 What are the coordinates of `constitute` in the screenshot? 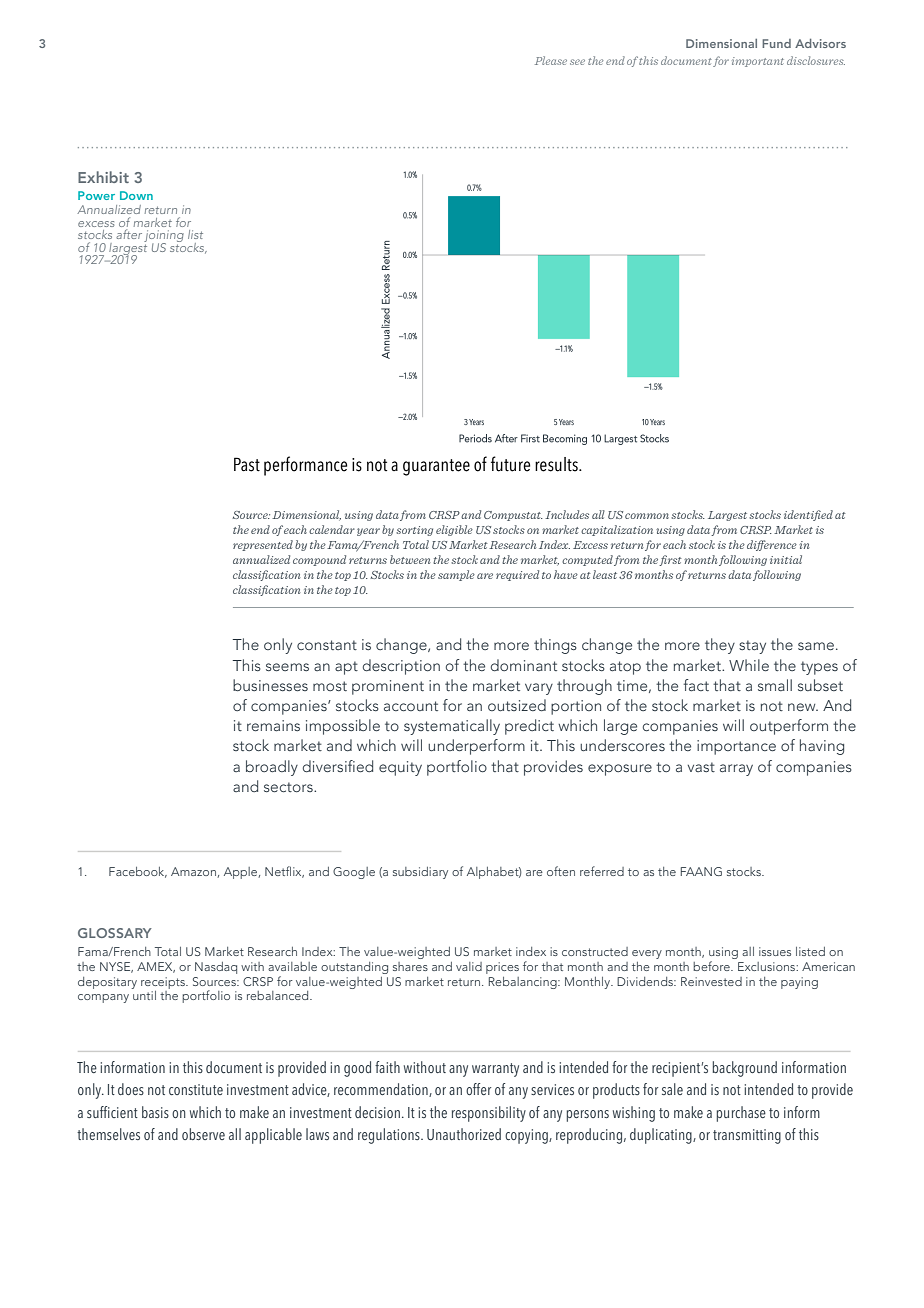 It's located at (196, 1089).
